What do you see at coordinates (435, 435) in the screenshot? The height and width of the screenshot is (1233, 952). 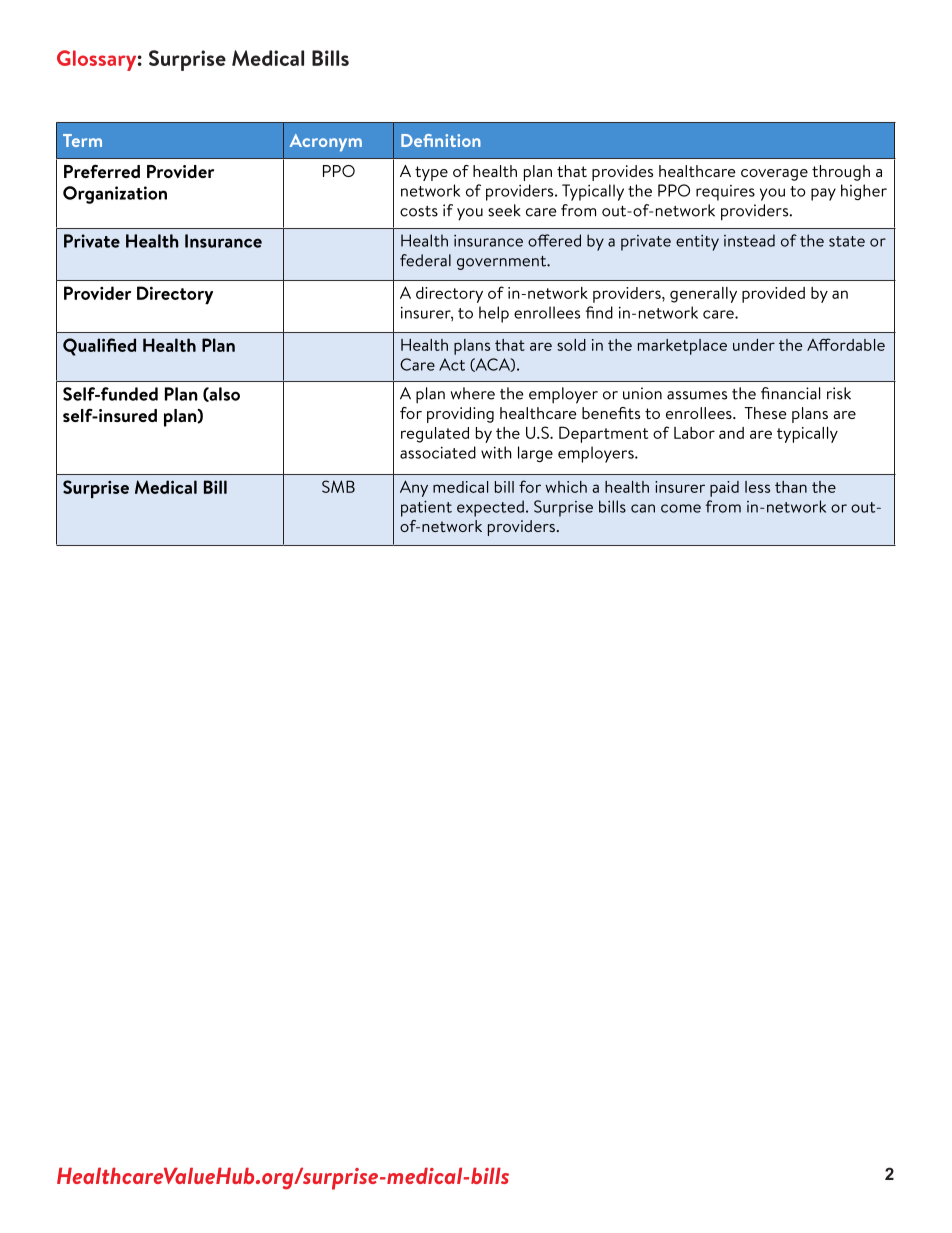 I see `regulated` at bounding box center [435, 435].
